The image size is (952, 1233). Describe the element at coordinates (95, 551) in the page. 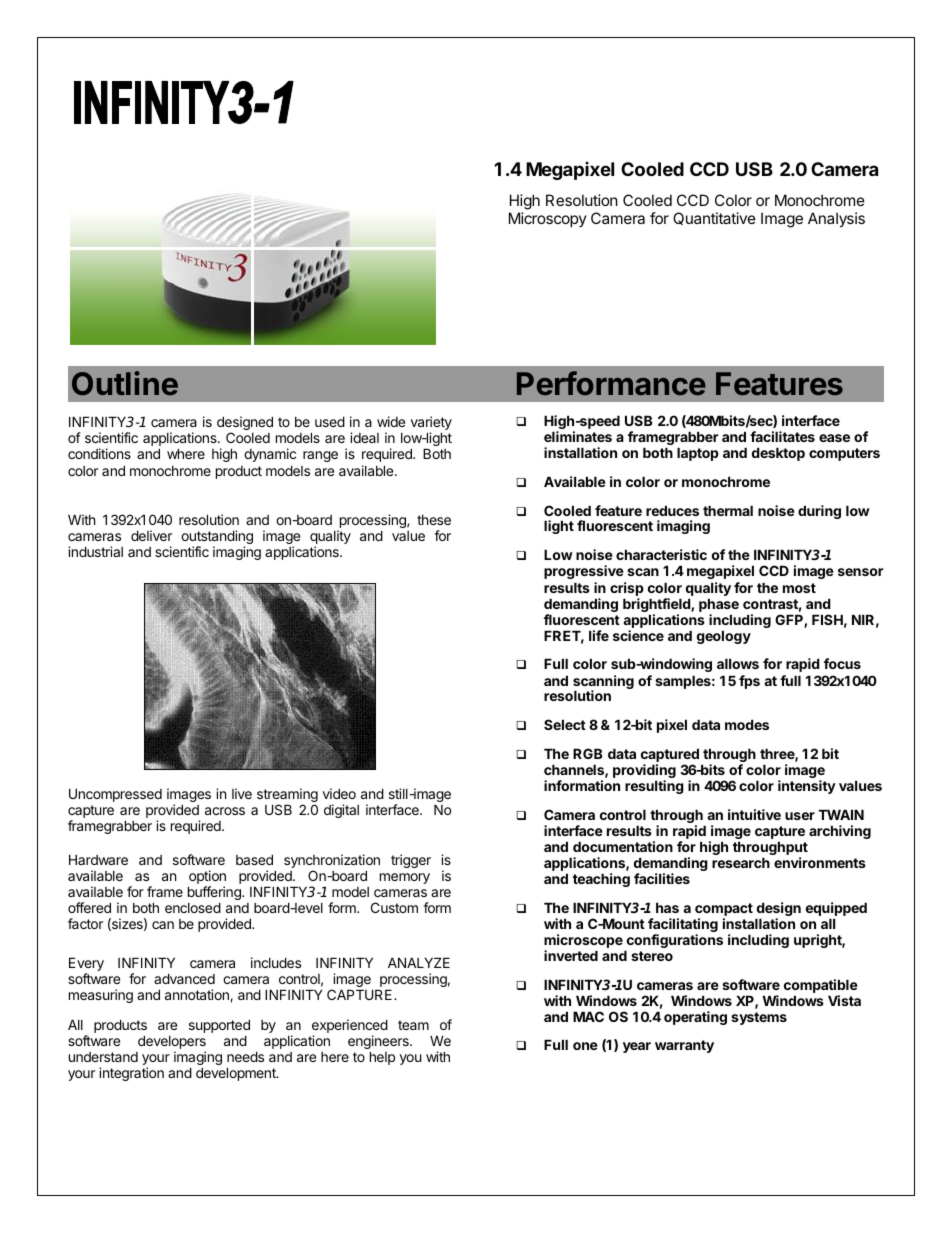

I see `industrial` at that location.
